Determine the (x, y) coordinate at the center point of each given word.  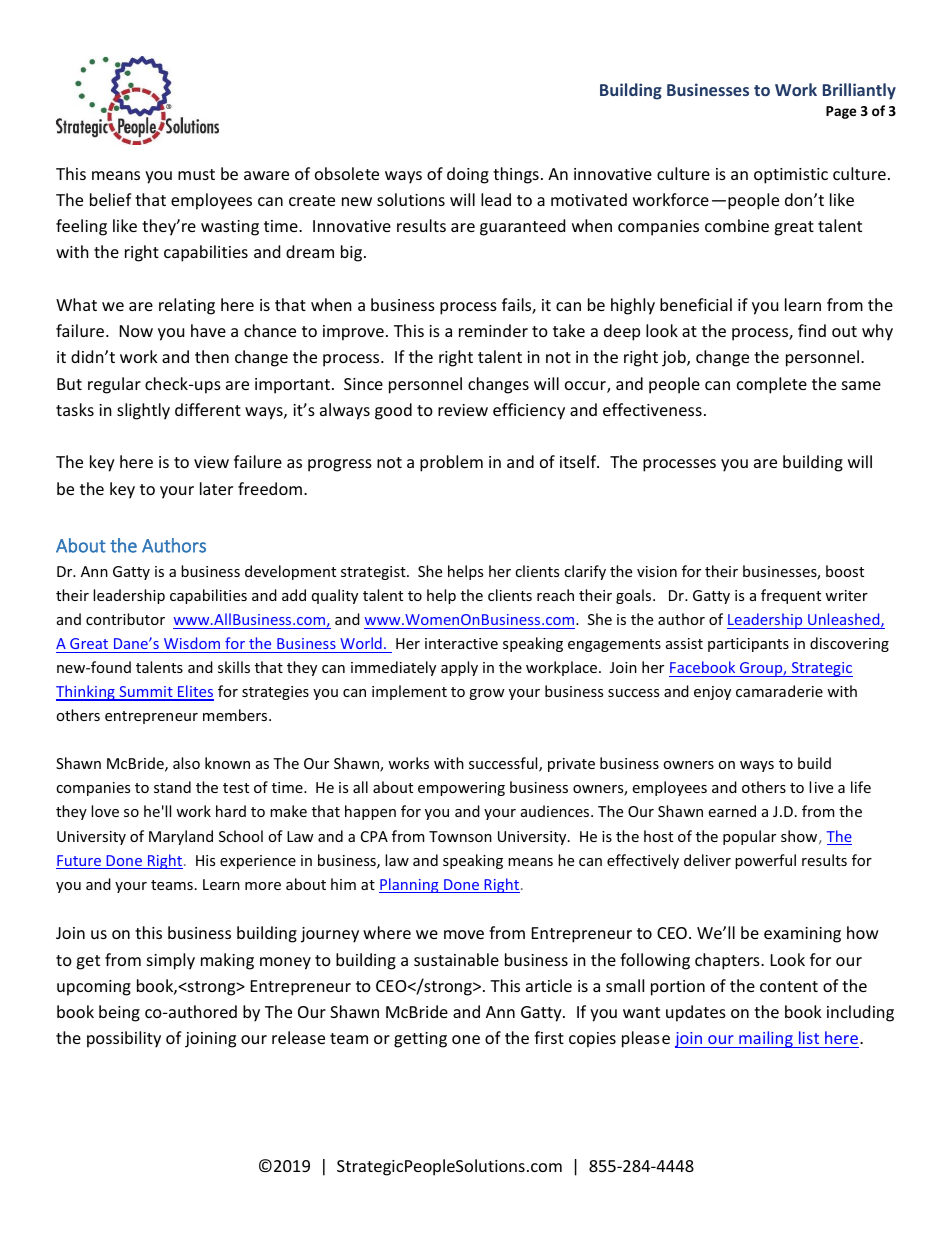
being (119, 1013)
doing (468, 175)
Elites (195, 692)
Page (841, 112)
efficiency (529, 411)
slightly (143, 411)
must (196, 174)
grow (487, 694)
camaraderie (779, 691)
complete (772, 385)
